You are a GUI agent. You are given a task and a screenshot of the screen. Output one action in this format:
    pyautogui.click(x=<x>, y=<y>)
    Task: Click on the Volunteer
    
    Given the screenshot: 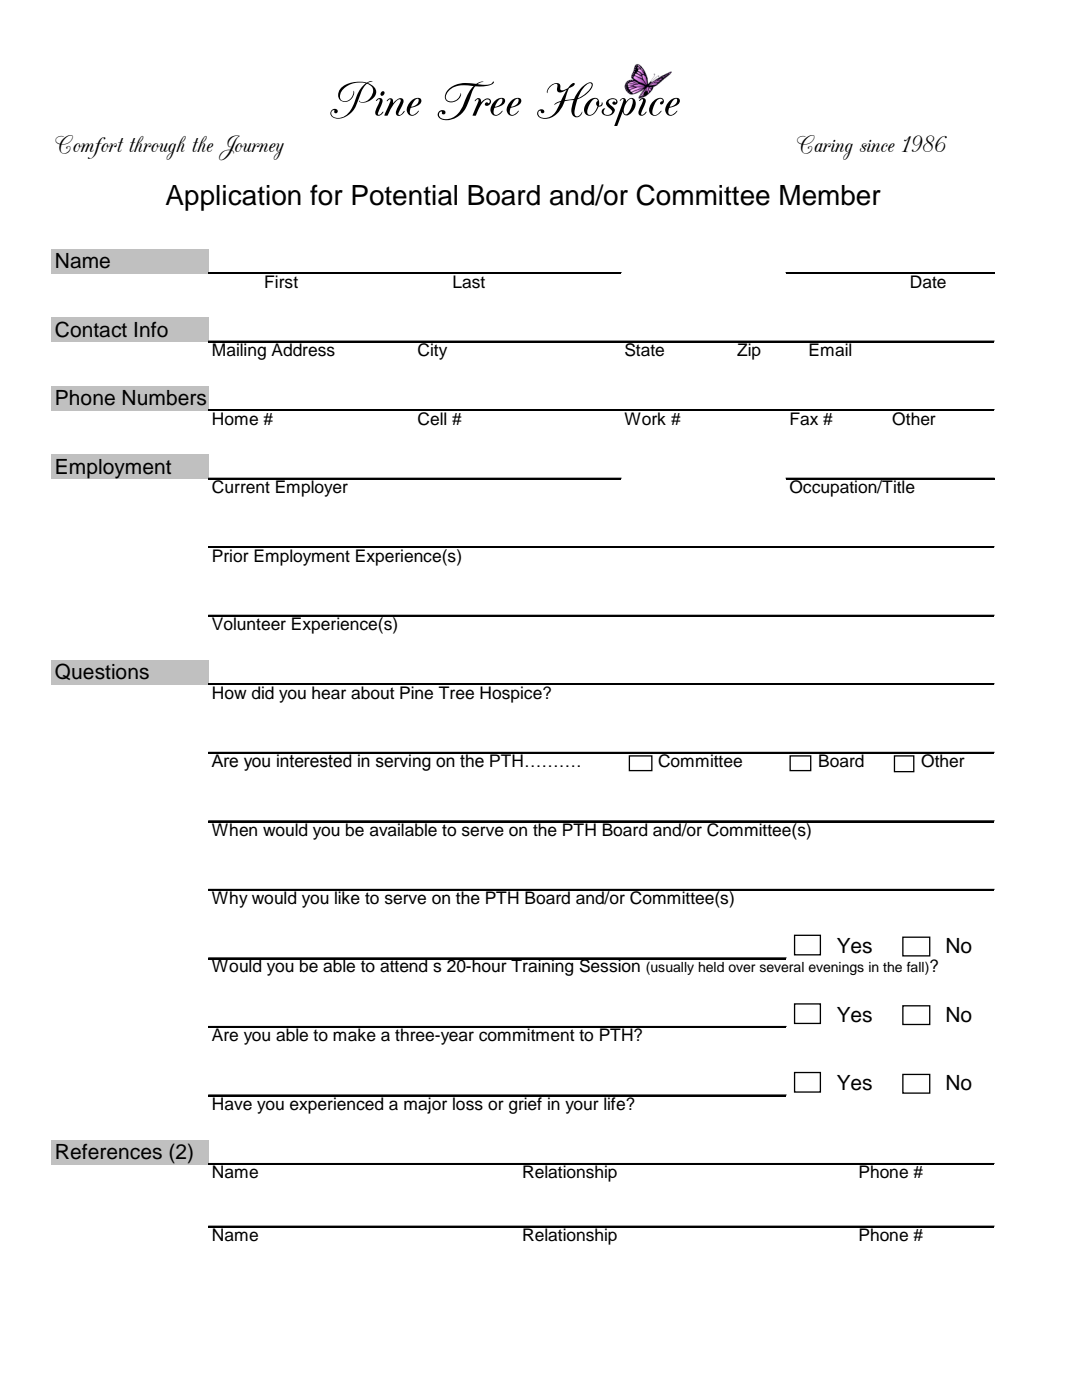 What is the action you would take?
    pyautogui.click(x=249, y=623)
